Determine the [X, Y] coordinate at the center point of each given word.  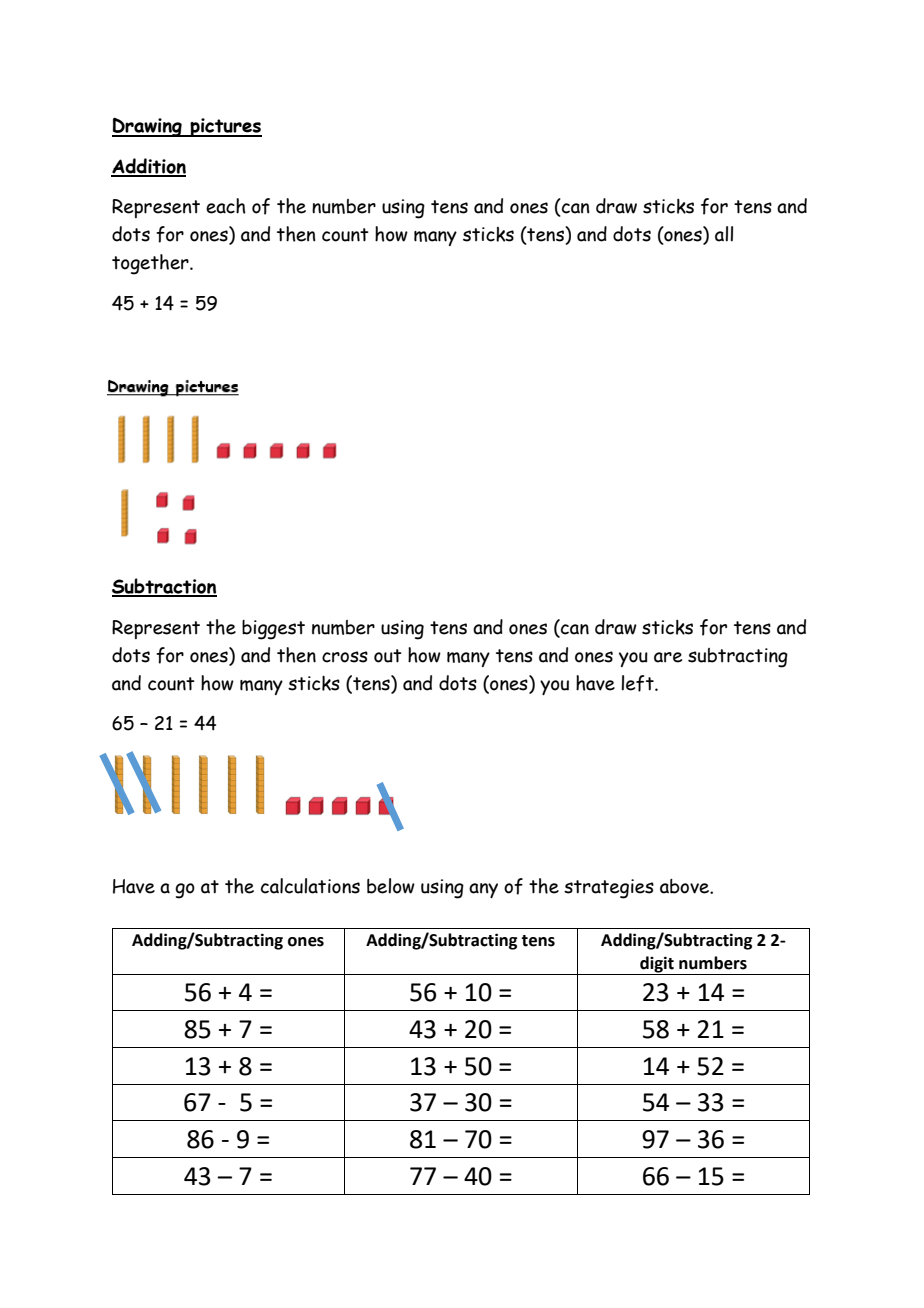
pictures [225, 127]
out [388, 656]
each [226, 206]
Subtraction [164, 587]
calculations [310, 886]
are [668, 657]
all [724, 234]
